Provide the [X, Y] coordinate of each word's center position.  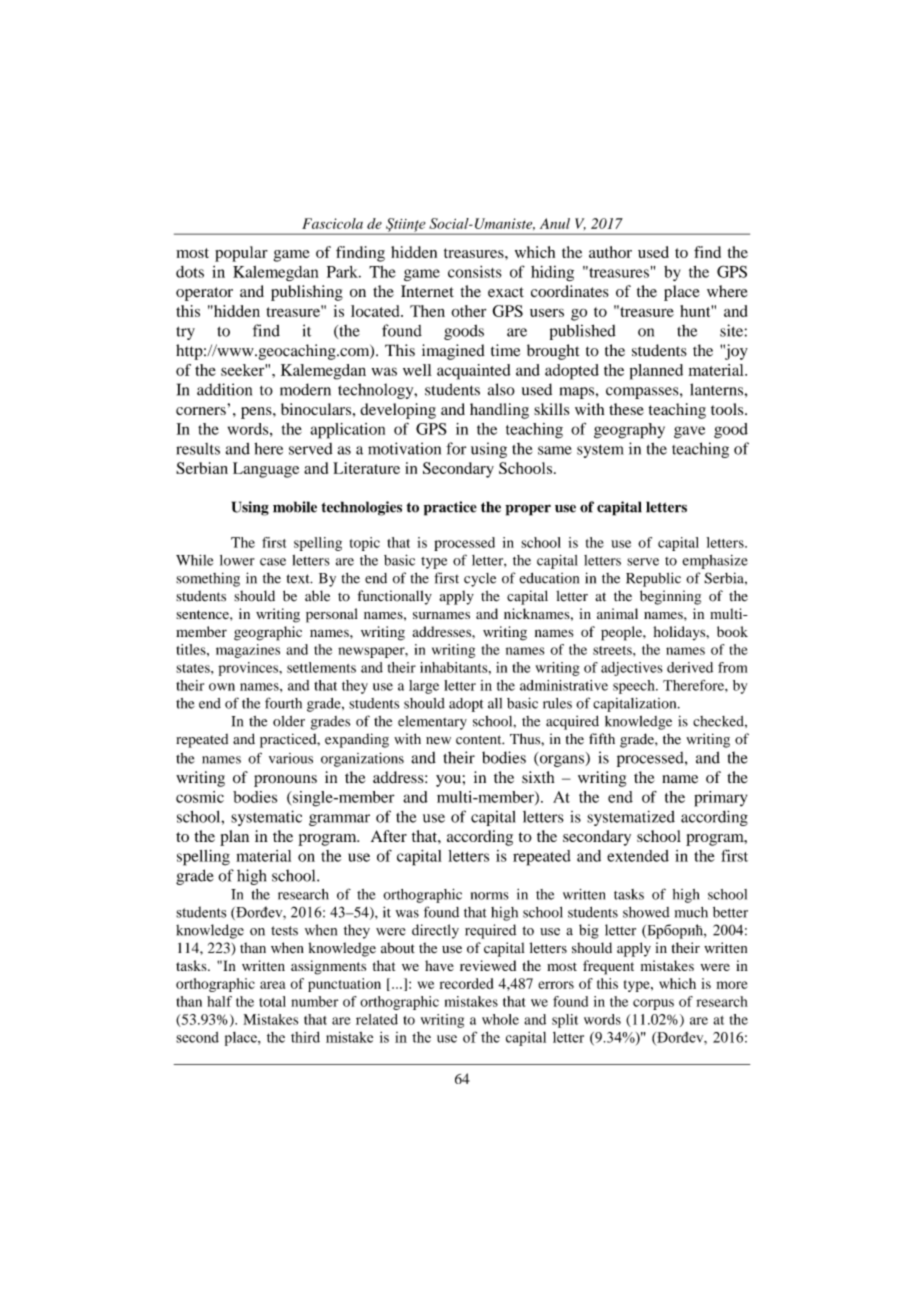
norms [490, 896]
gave [689, 432]
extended [638, 856]
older [289, 721]
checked [719, 721]
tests [284, 931]
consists [475, 272]
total [272, 1001]
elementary [432, 723]
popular [241, 254]
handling [499, 411]
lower [237, 560]
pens [257, 413]
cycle [480, 580]
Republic [653, 579]
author [610, 252]
